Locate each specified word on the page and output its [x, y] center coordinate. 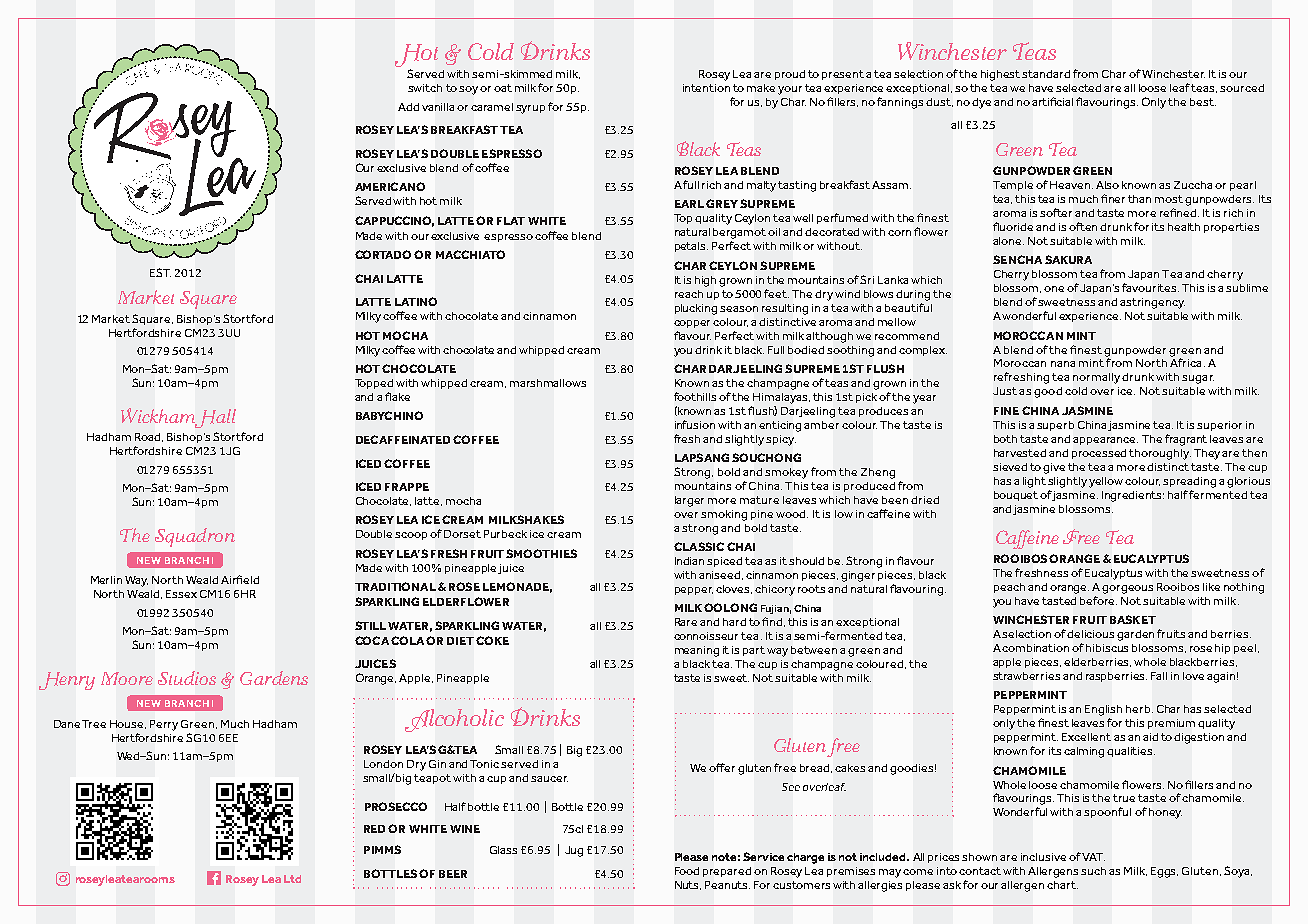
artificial [1052, 101]
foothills [695, 396]
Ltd [292, 879]
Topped [374, 384]
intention [706, 88]
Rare [686, 622]
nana [1063, 364]
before [1098, 600]
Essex [181, 594]
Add [408, 107]
